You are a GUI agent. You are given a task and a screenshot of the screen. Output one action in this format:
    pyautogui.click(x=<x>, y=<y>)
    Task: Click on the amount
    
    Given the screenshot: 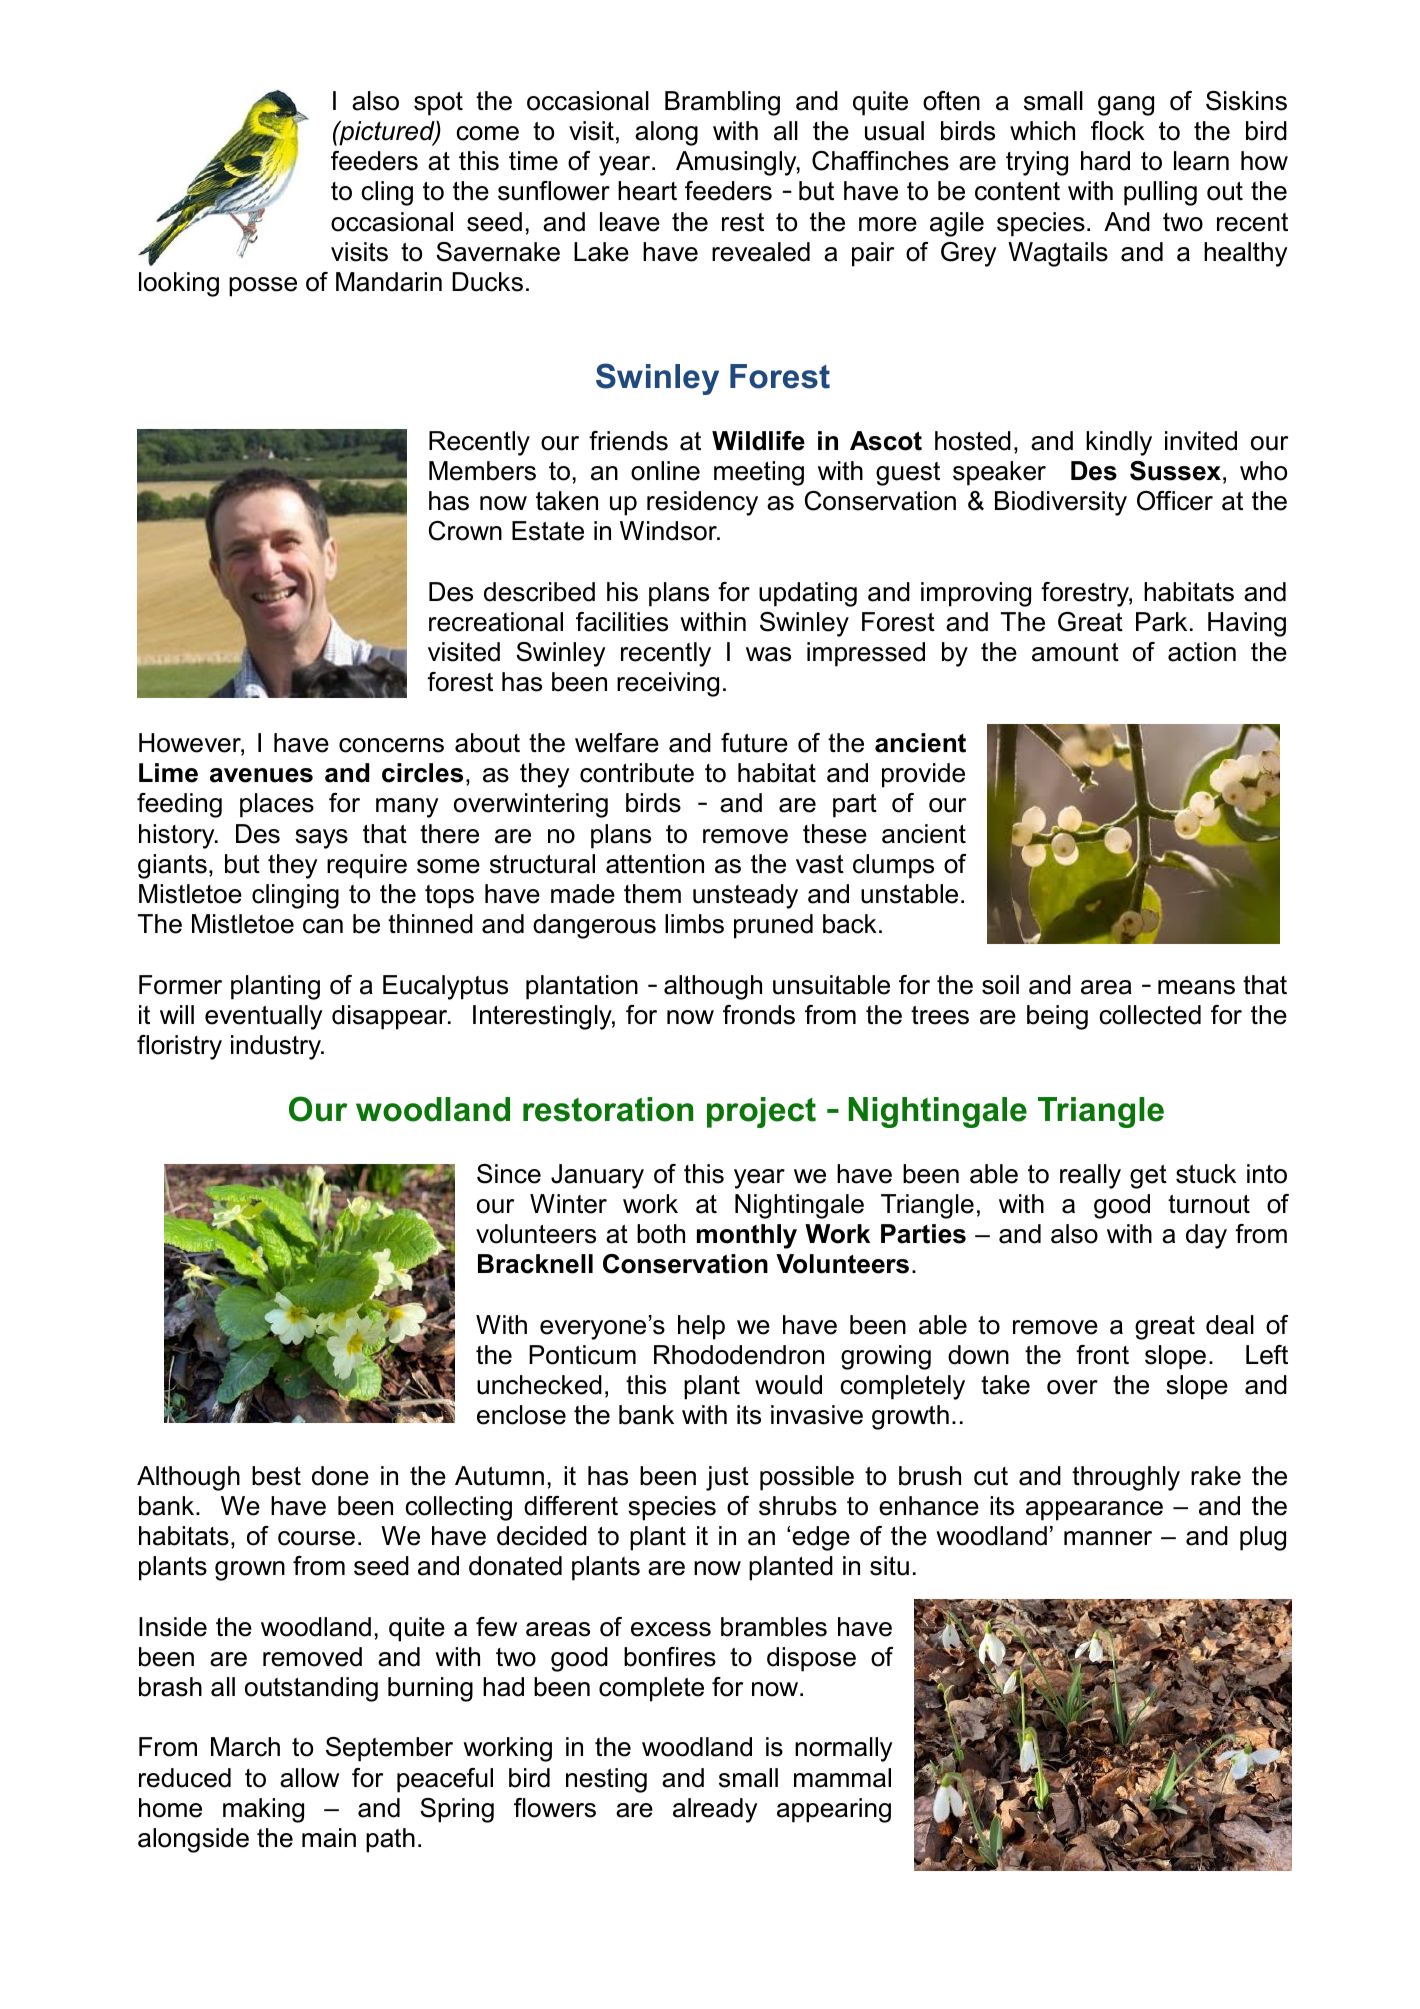 What is the action you would take?
    pyautogui.click(x=1075, y=652)
